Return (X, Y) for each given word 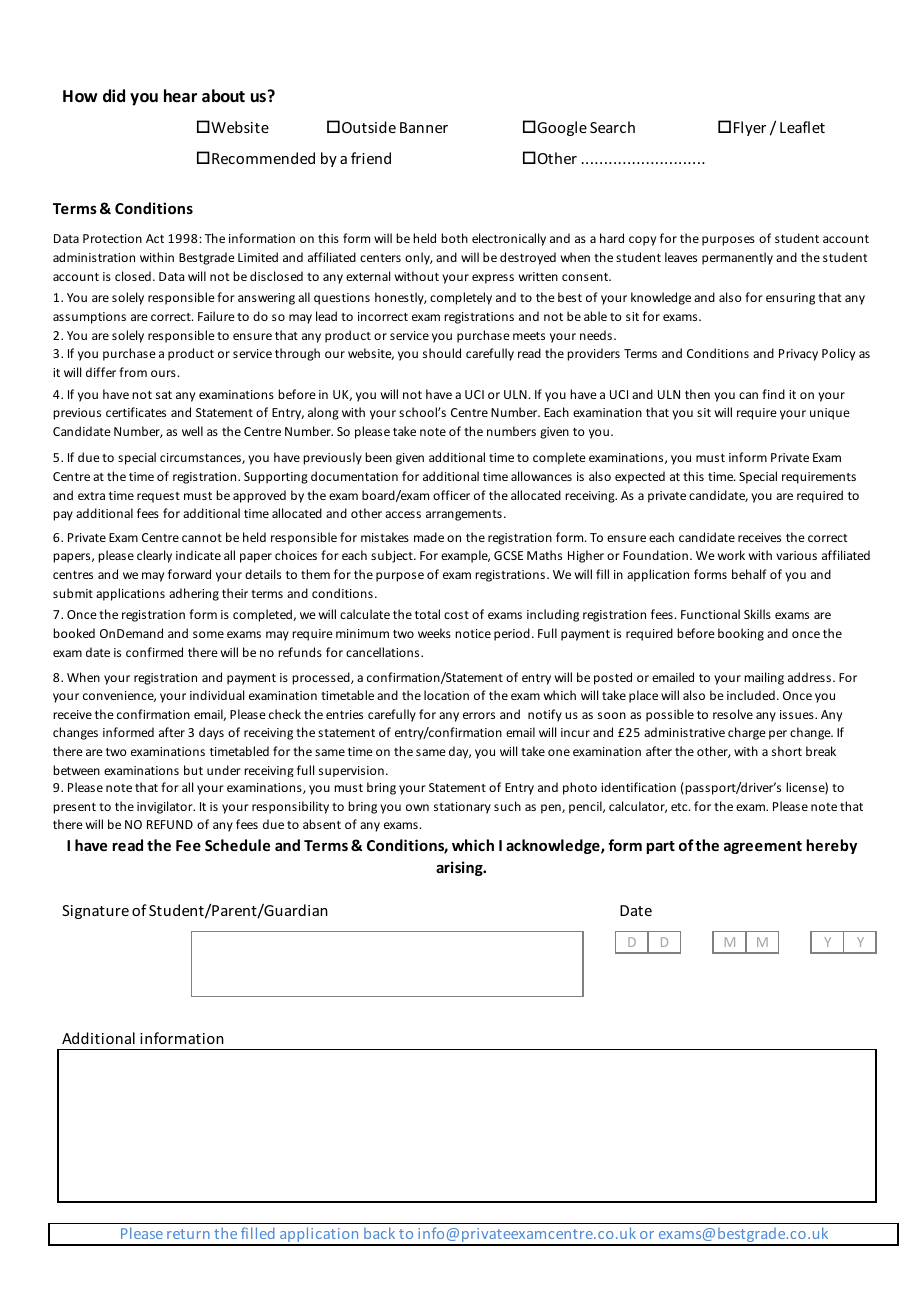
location (446, 695)
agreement (763, 847)
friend (371, 158)
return (188, 1234)
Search (612, 127)
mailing (764, 678)
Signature (95, 912)
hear (180, 95)
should (442, 353)
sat (164, 395)
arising (460, 868)
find (773, 394)
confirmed (154, 652)
